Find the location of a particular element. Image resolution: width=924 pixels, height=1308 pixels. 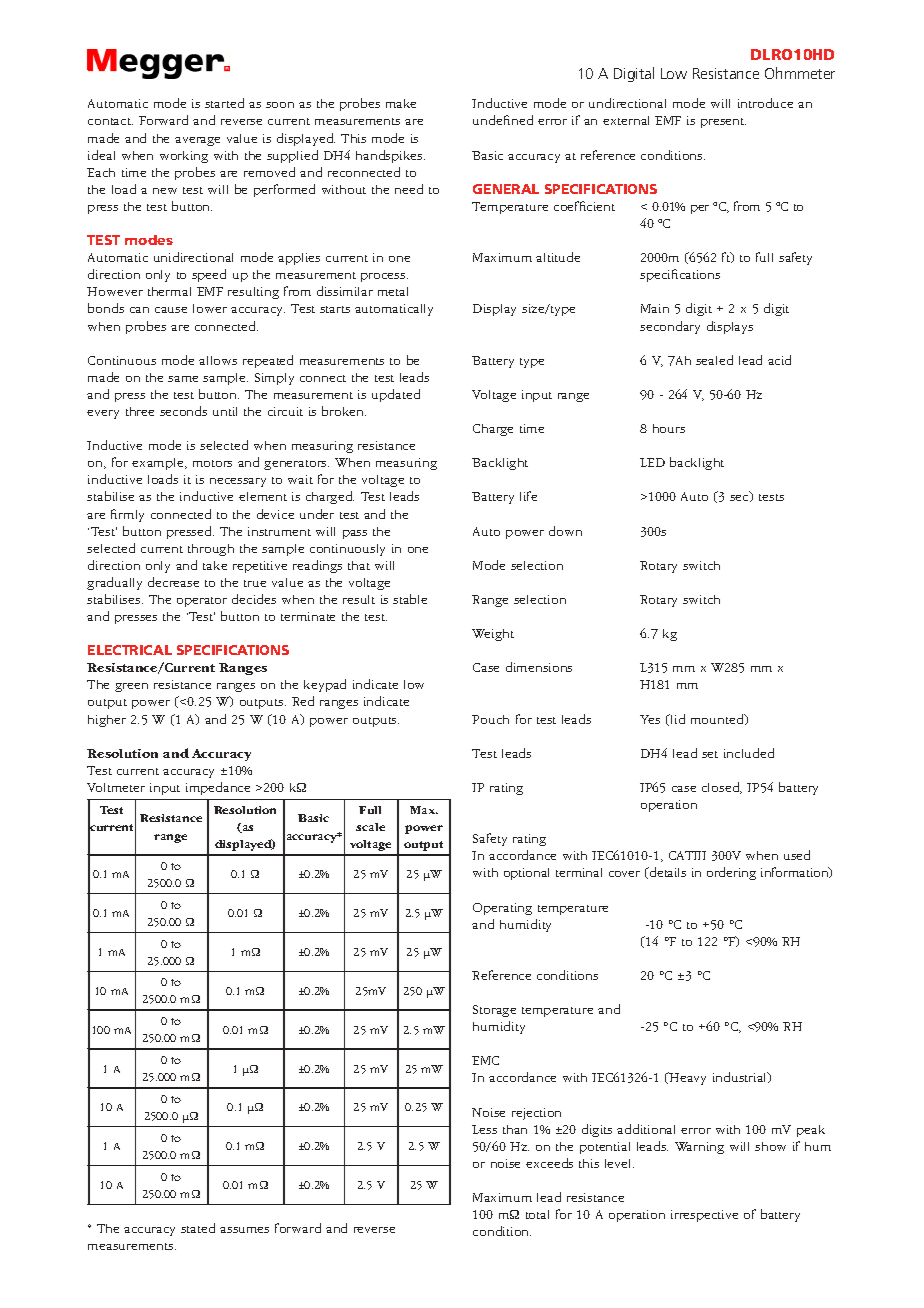

undefined is located at coordinates (503, 120).
